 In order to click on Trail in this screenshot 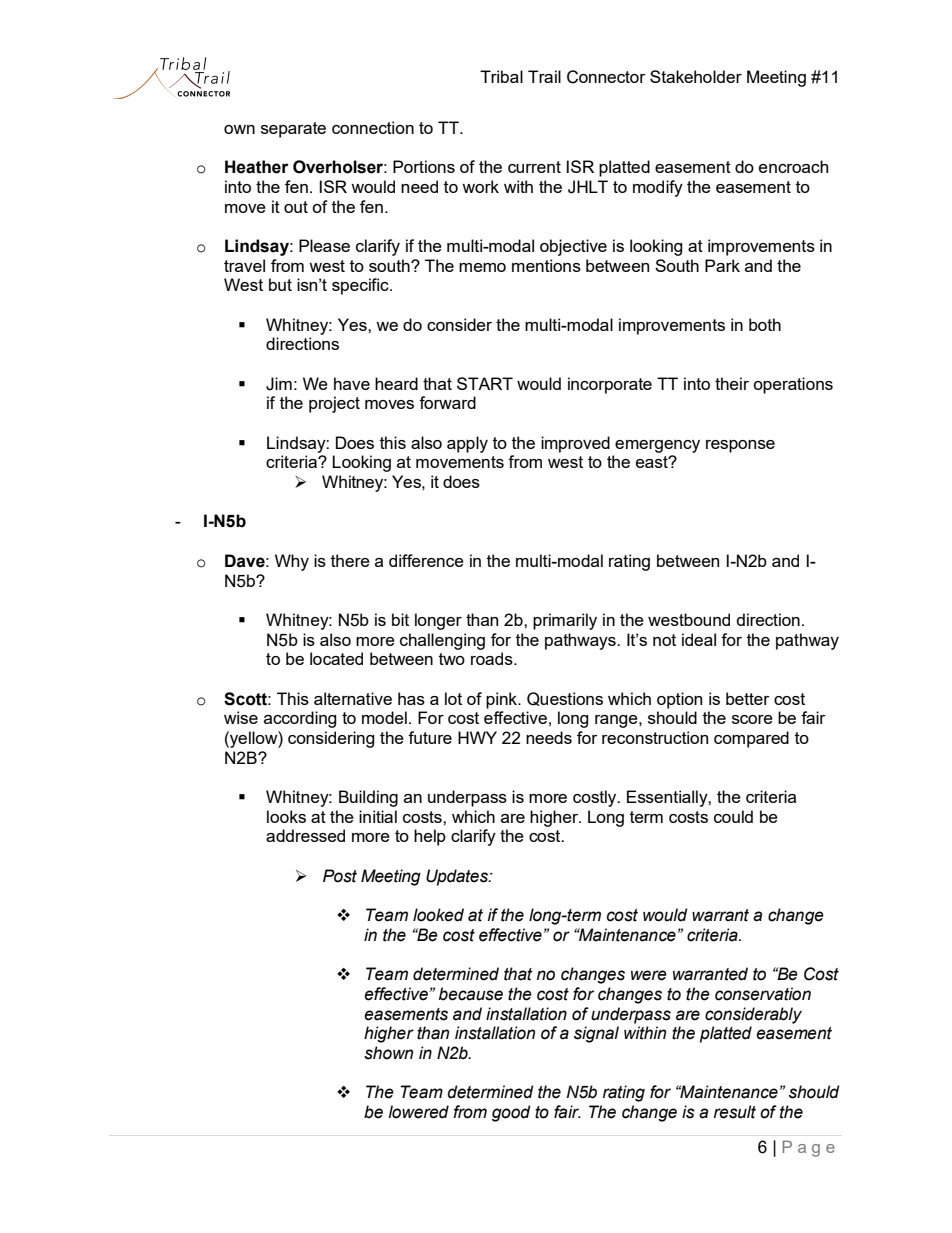, I will do `click(544, 76)`.
